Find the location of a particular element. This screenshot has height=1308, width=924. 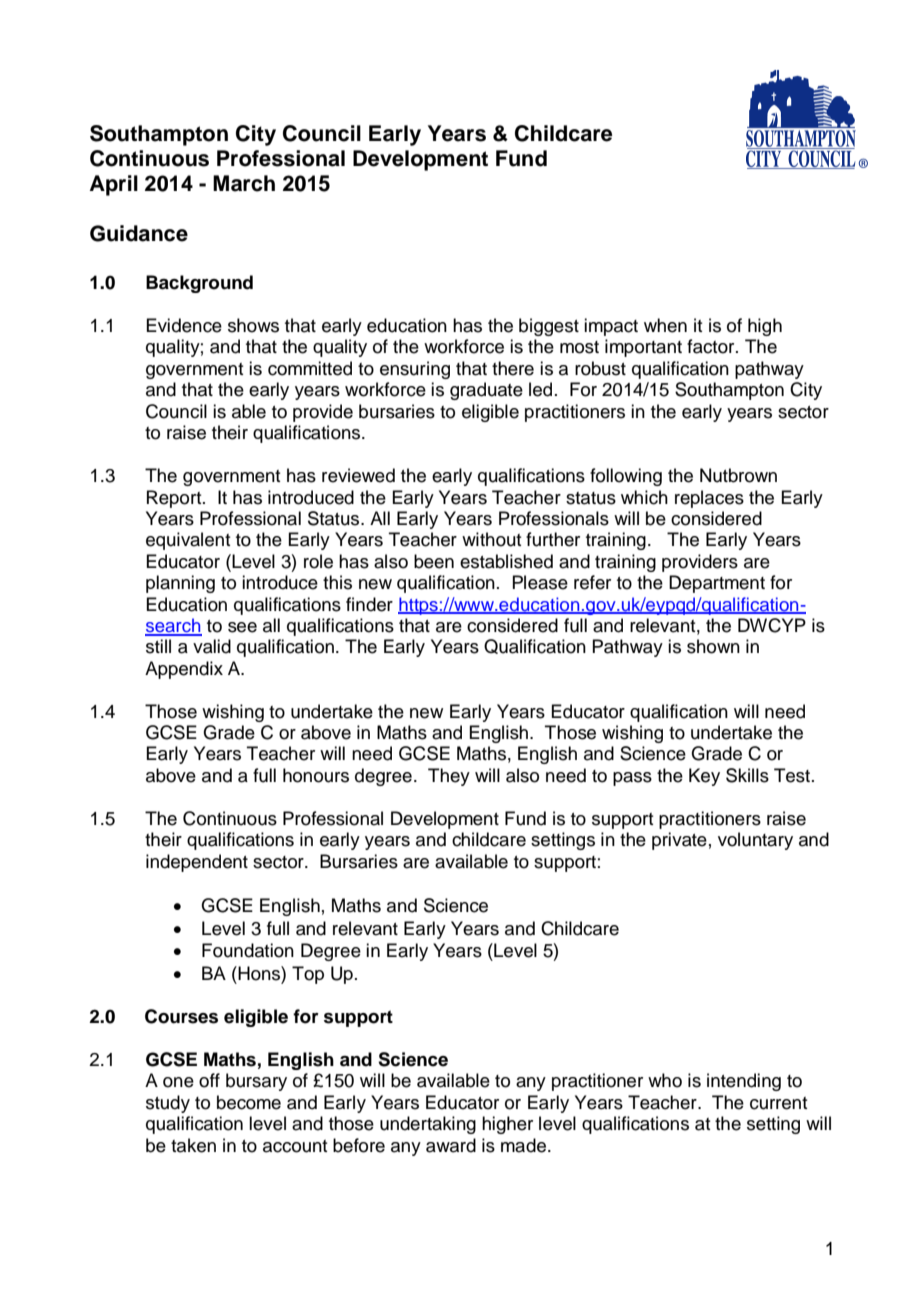

study is located at coordinates (168, 1104).
